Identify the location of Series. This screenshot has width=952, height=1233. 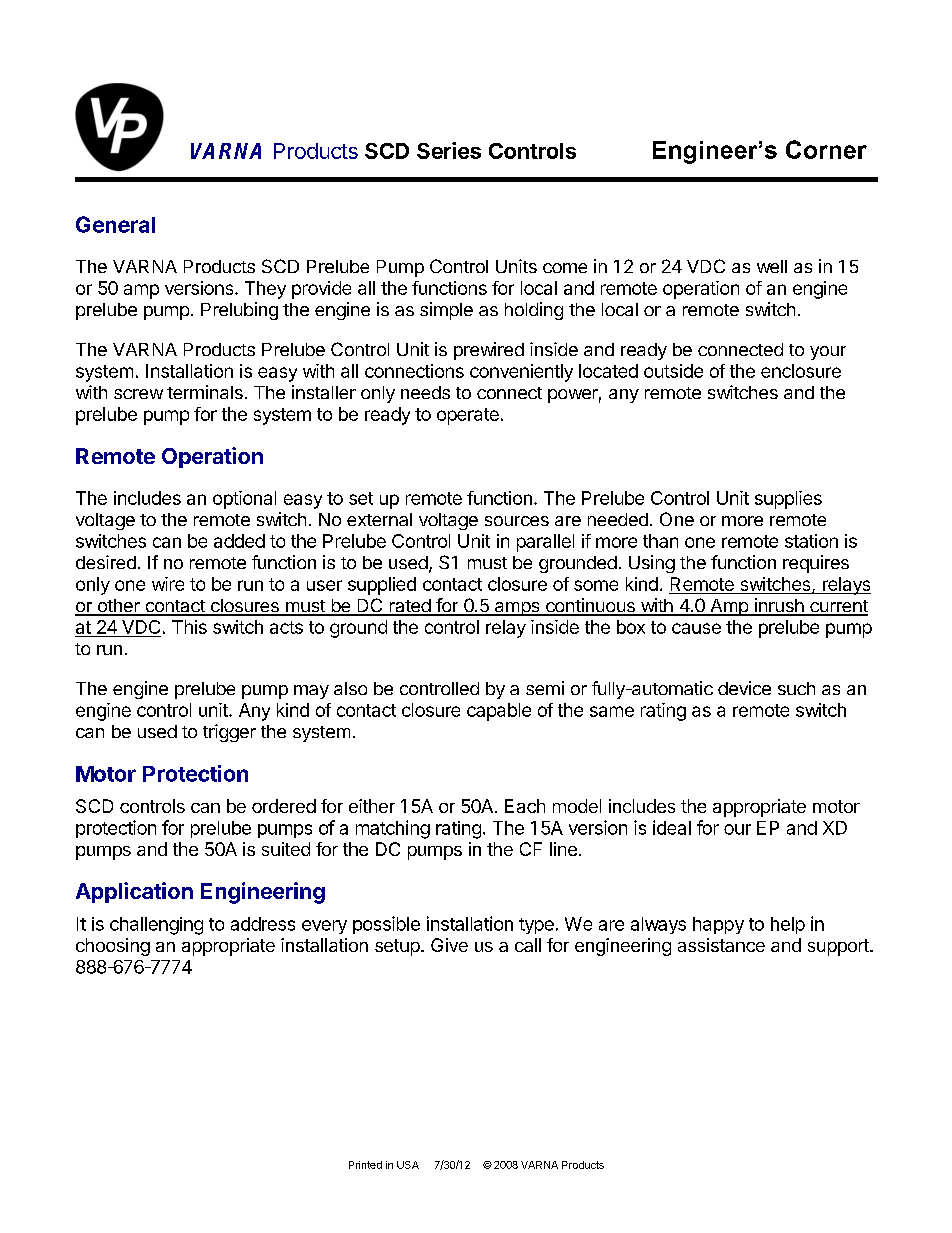
(449, 150).
